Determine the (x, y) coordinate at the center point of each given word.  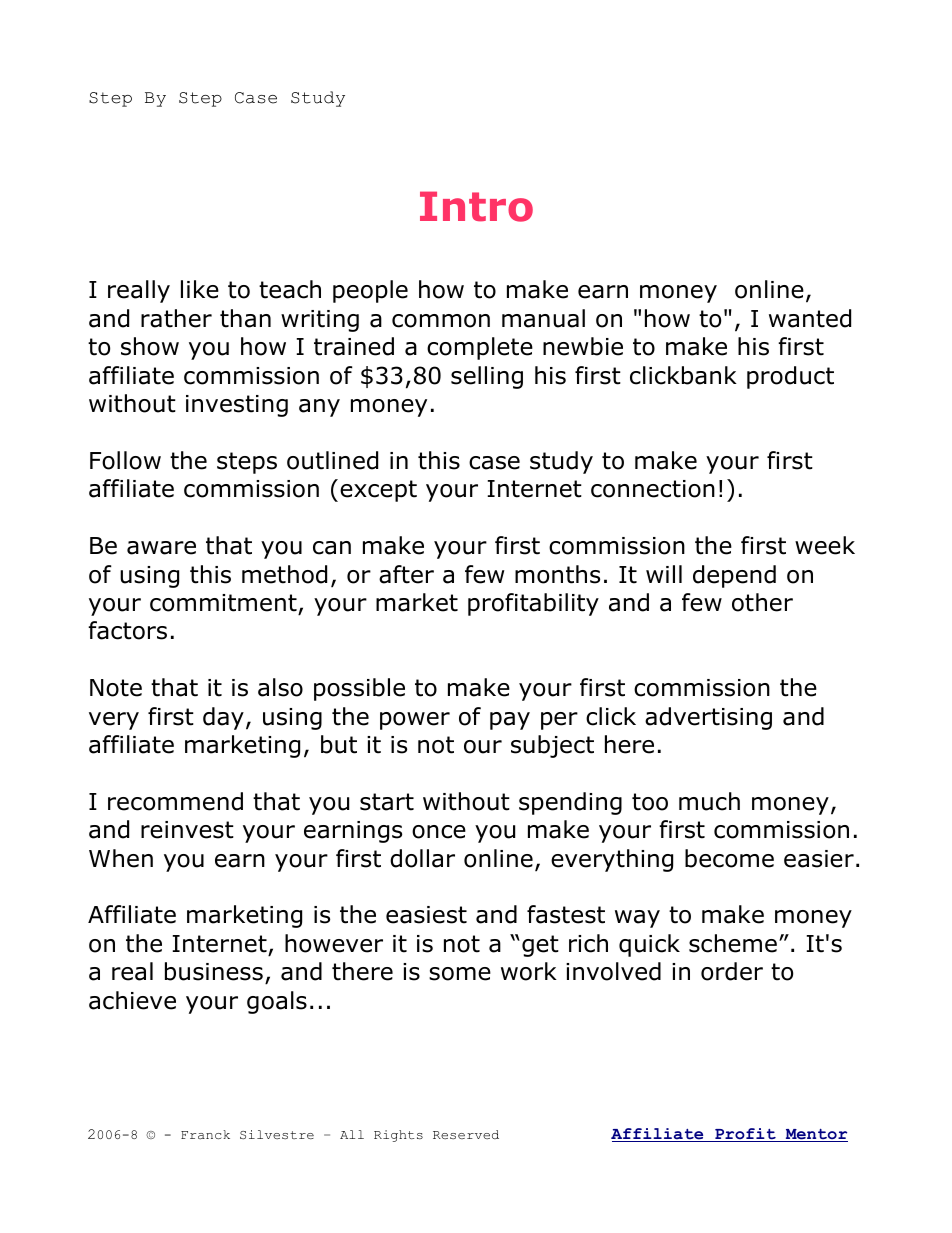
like (200, 289)
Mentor (815, 1135)
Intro (476, 206)
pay (510, 721)
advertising (708, 718)
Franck (205, 1134)
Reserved (466, 1134)
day (223, 718)
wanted (810, 318)
